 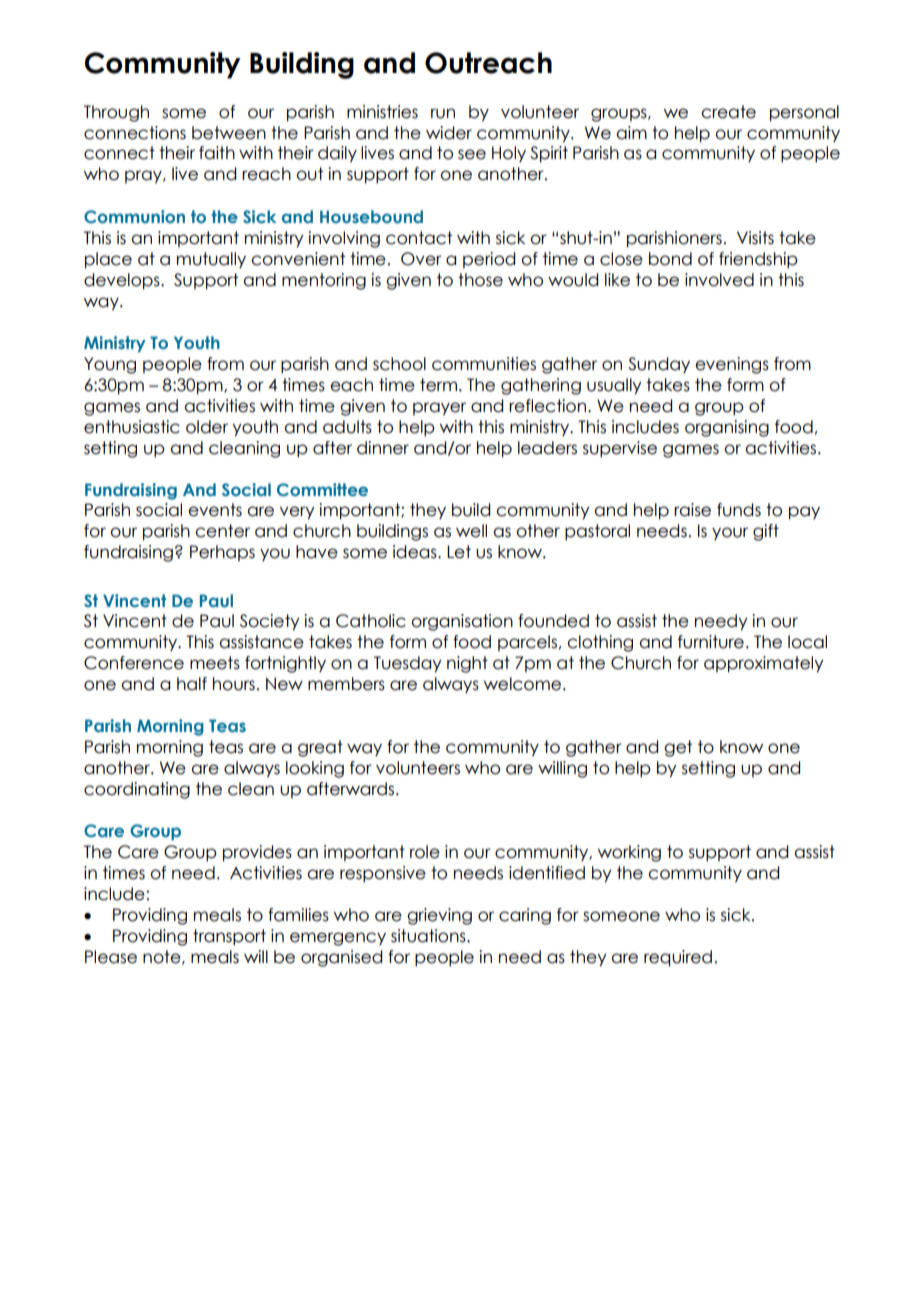 I want to click on Tuesday, so click(x=407, y=664).
